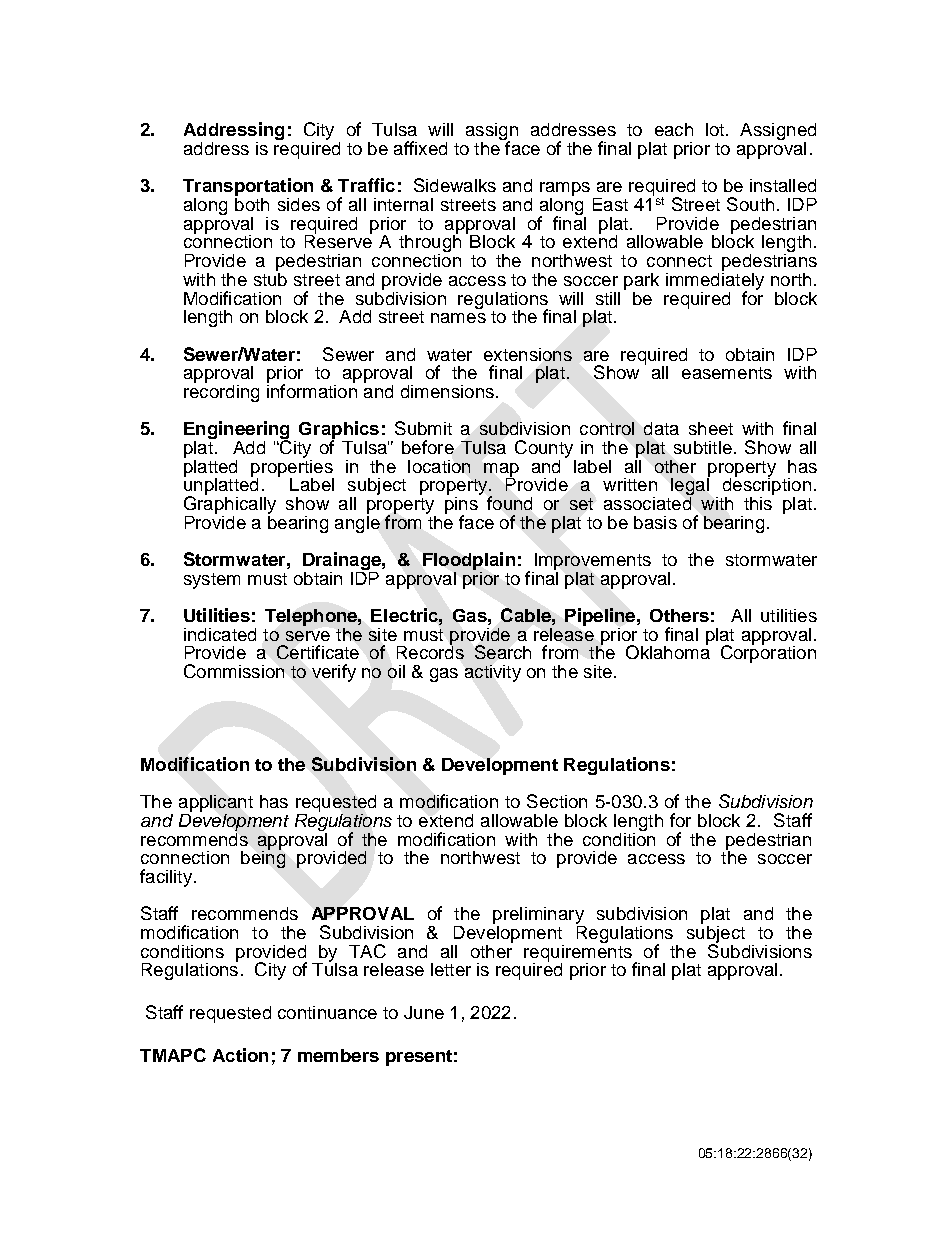 This image has width=952, height=1233. What do you see at coordinates (240, 1055) in the image?
I see `Action` at bounding box center [240, 1055].
